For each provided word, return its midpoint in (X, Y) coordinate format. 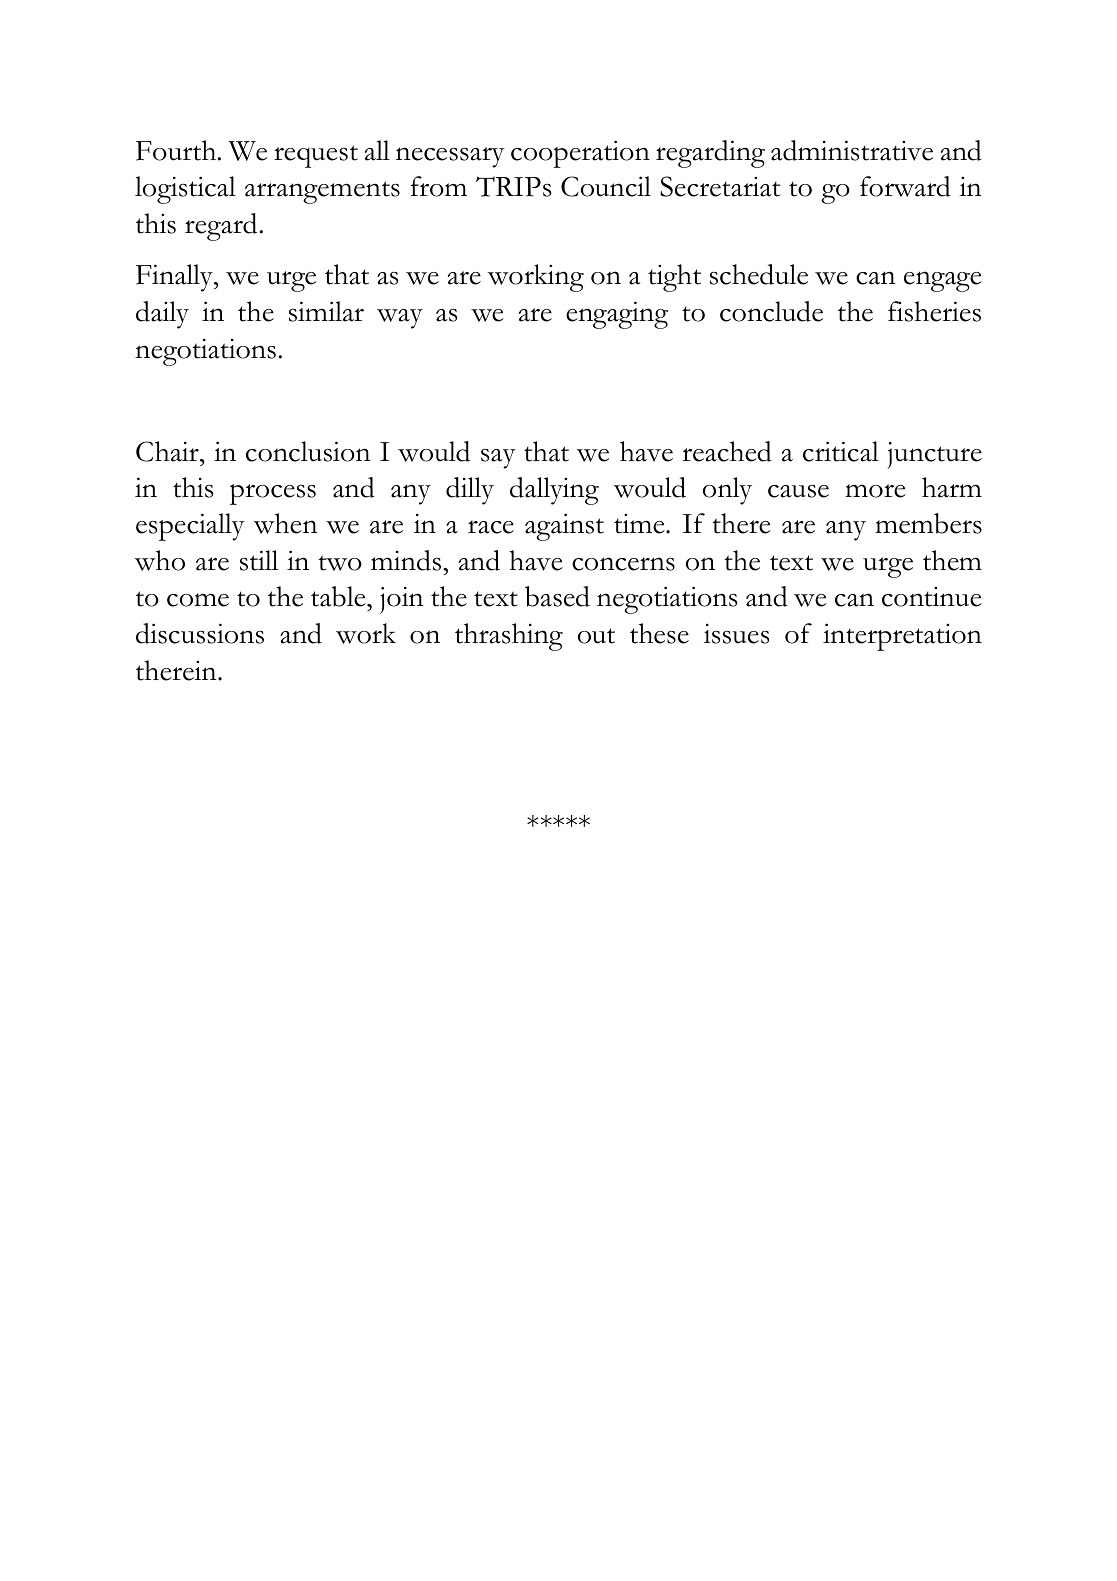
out (596, 636)
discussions (200, 633)
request (316, 156)
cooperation (580, 154)
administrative (852, 150)
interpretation (902, 637)
